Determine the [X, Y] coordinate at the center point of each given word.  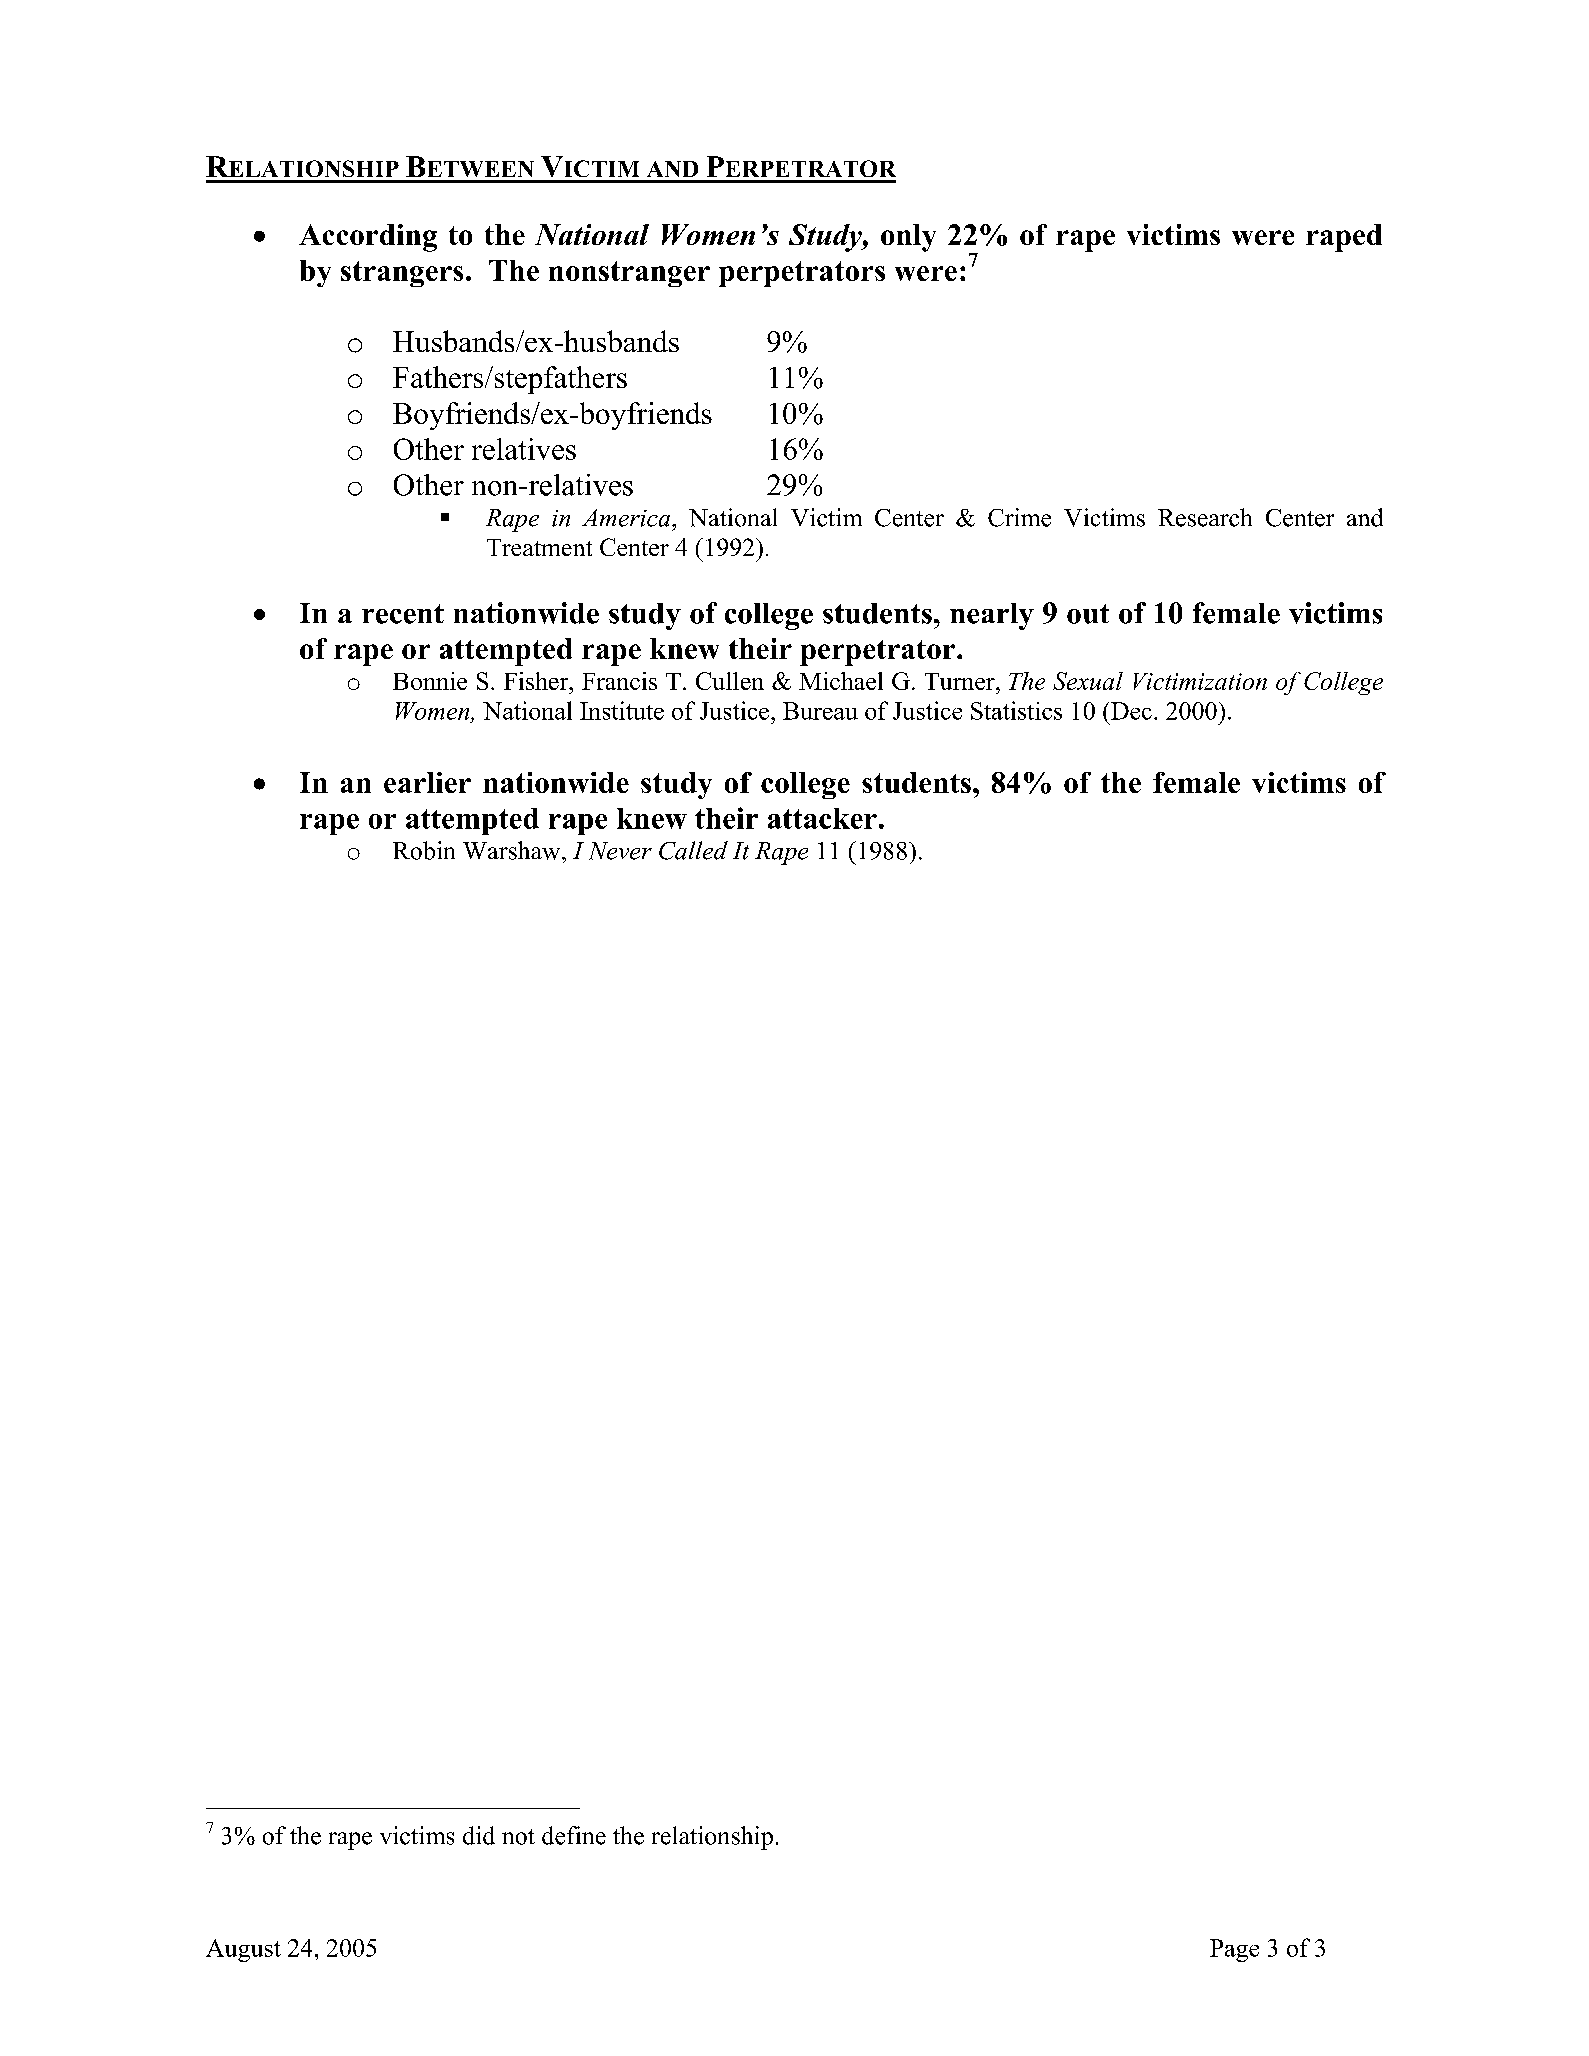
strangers [402, 274]
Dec [1131, 711]
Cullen [730, 681]
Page [1234, 1950]
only [908, 238]
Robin [424, 850]
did [479, 1835]
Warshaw [513, 850]
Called [693, 850]
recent [403, 614]
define [574, 1835]
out [1088, 614]
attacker [822, 818]
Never [620, 851]
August [243, 1950]
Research [1205, 517]
